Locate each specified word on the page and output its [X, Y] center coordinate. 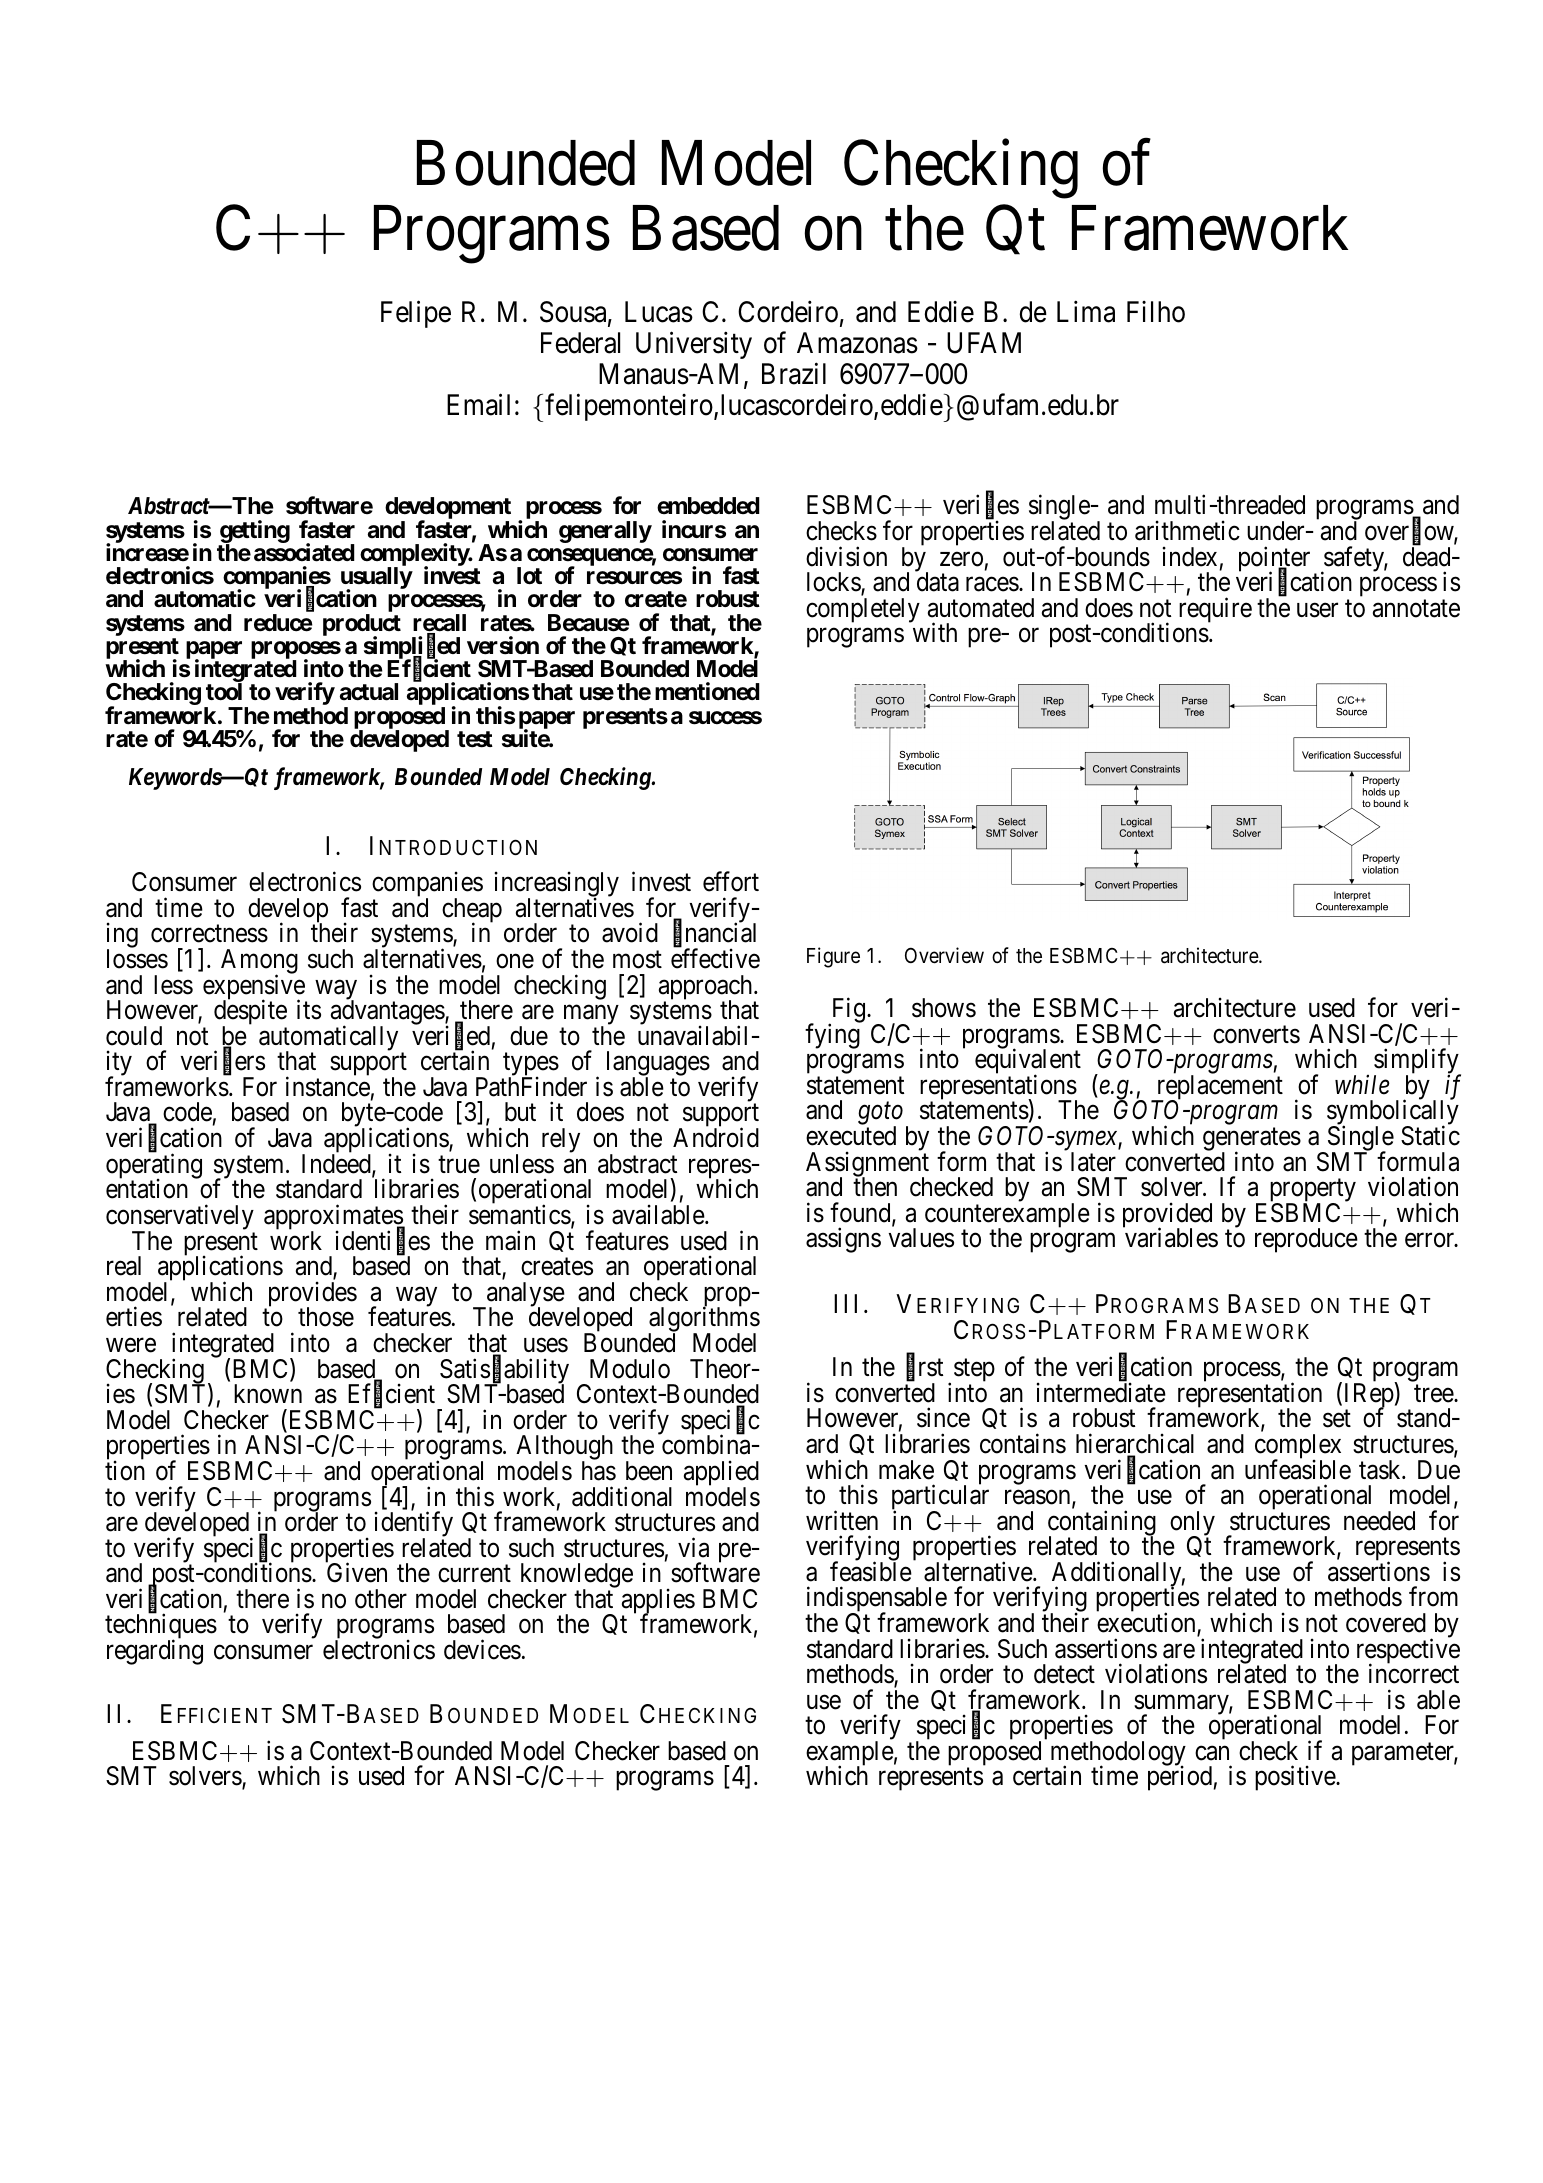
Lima [1086, 311]
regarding [155, 1652]
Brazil [794, 374]
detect [1064, 1674]
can [1212, 1753]
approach [707, 988]
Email [478, 405]
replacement [1218, 1088]
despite [250, 1014]
